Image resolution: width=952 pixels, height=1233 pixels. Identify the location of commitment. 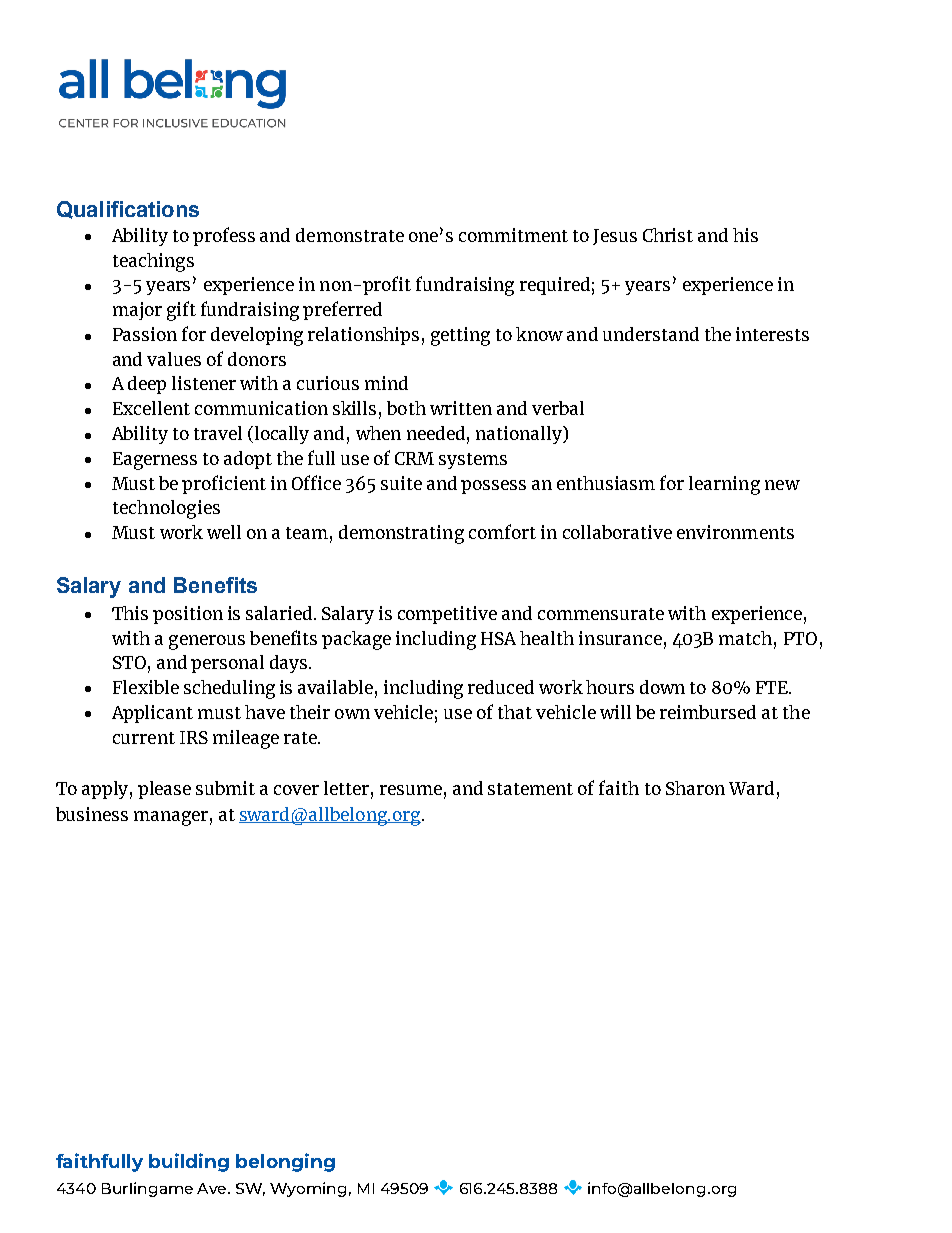
(513, 235).
